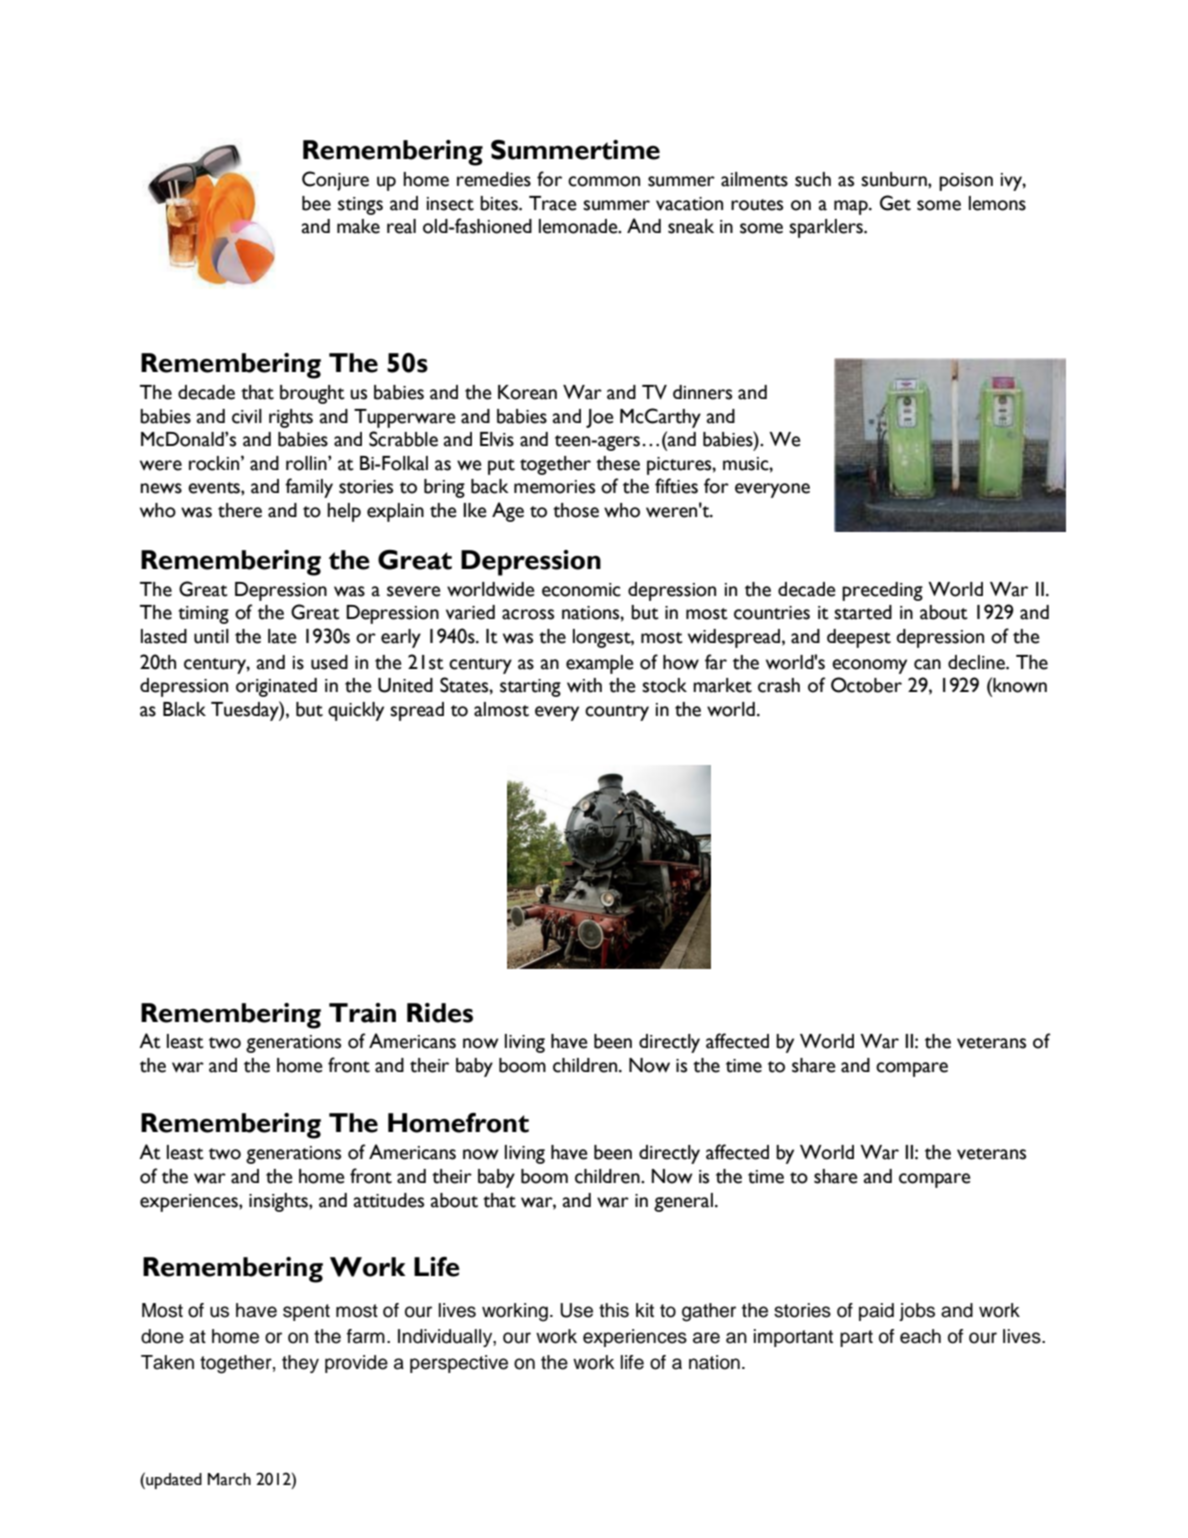  I want to click on perspective, so click(459, 1364).
